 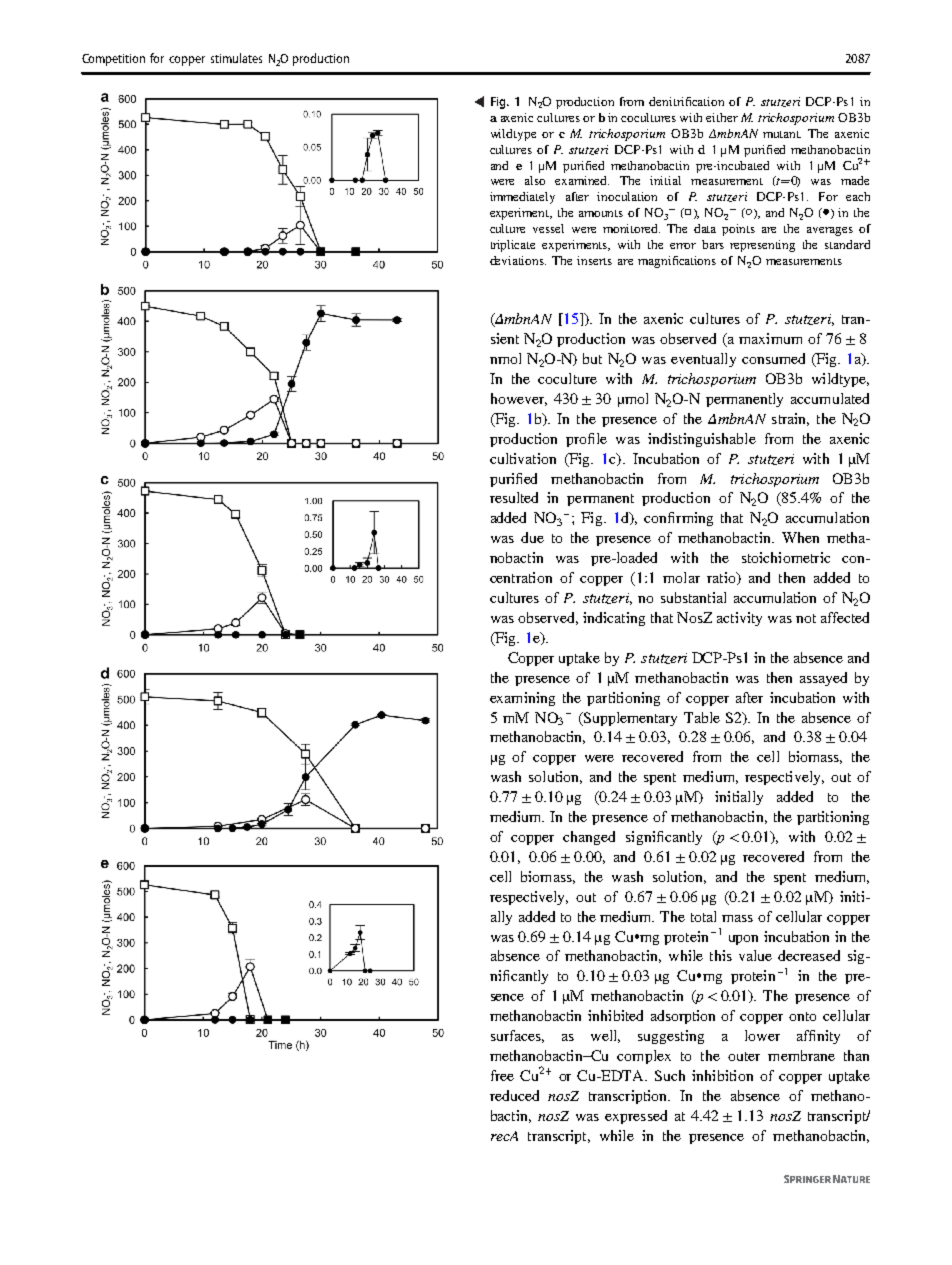 What do you see at coordinates (589, 838) in the image?
I see `changed` at bounding box center [589, 838].
